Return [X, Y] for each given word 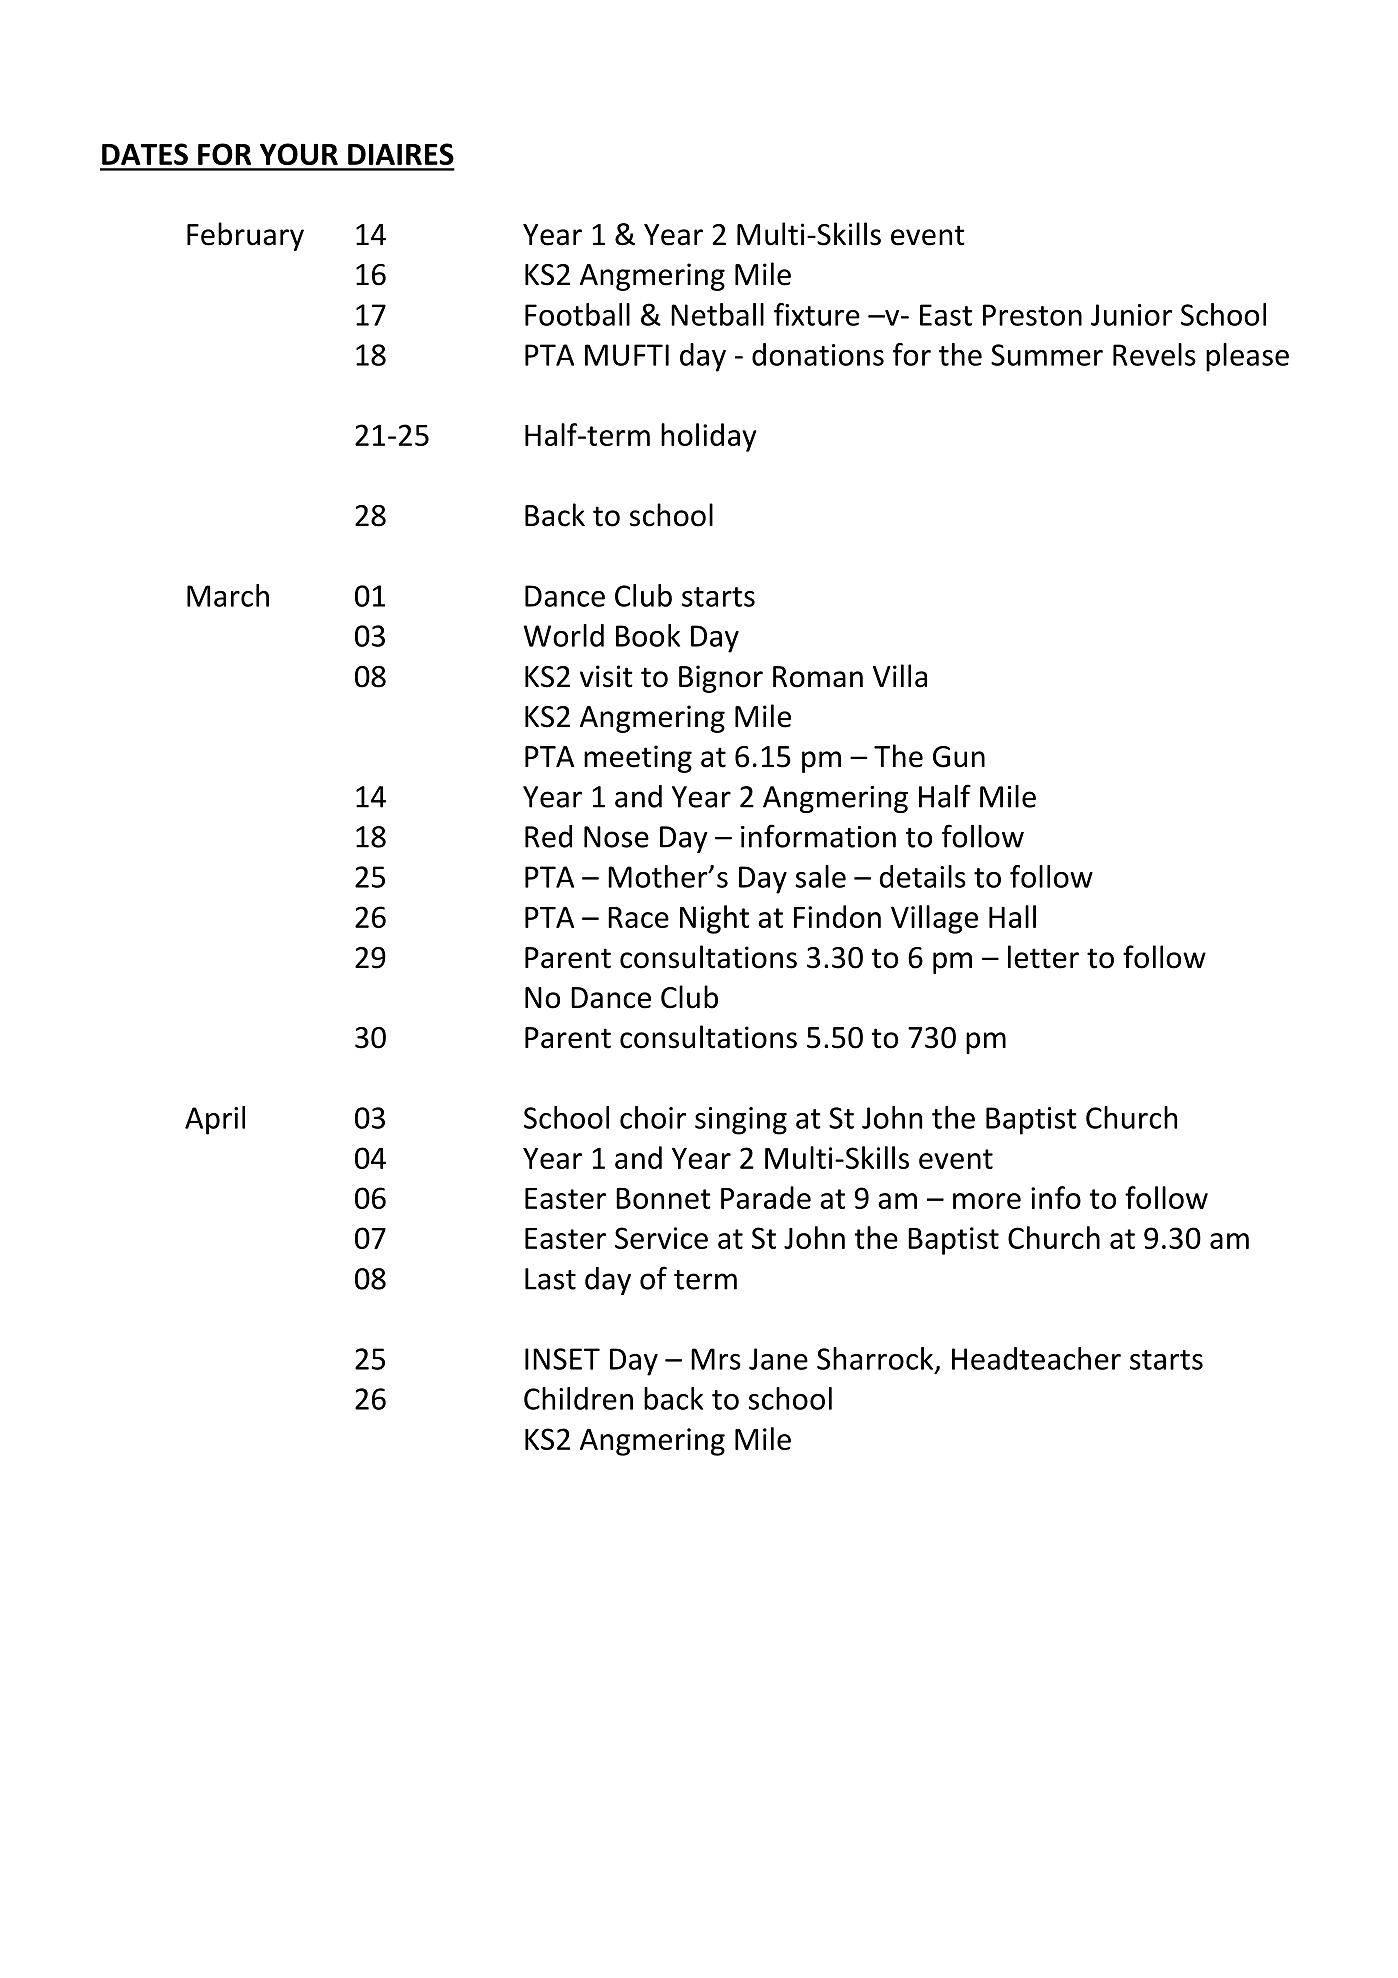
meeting [638, 759]
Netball [717, 314]
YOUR [299, 154]
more [987, 1201]
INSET [562, 1359]
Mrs [716, 1359]
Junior [1131, 315]
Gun [959, 757]
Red [548, 836]
